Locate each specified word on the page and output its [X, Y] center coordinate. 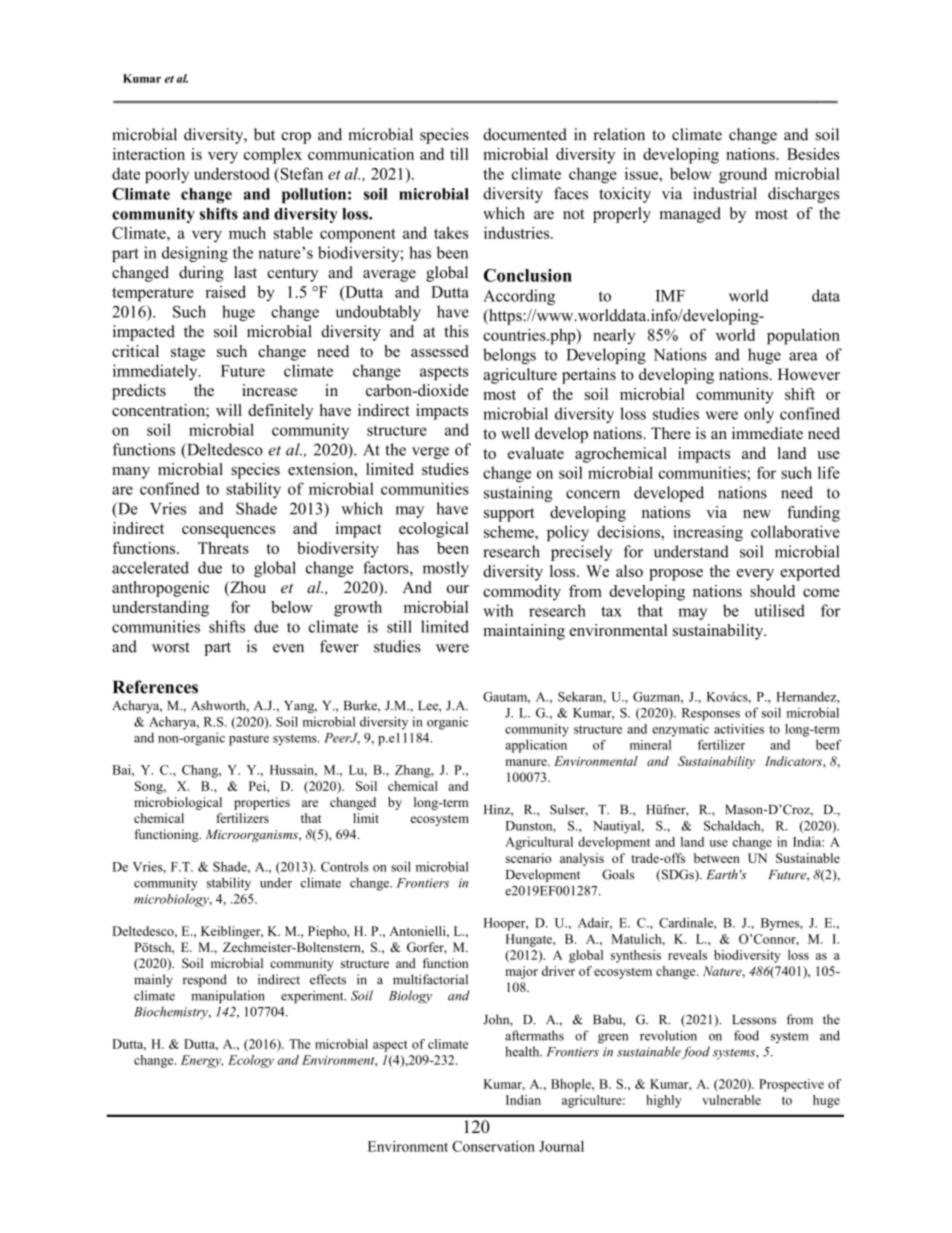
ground [743, 175]
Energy [202, 1061]
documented [525, 134]
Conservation [493, 1146]
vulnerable [731, 1100]
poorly [167, 175]
